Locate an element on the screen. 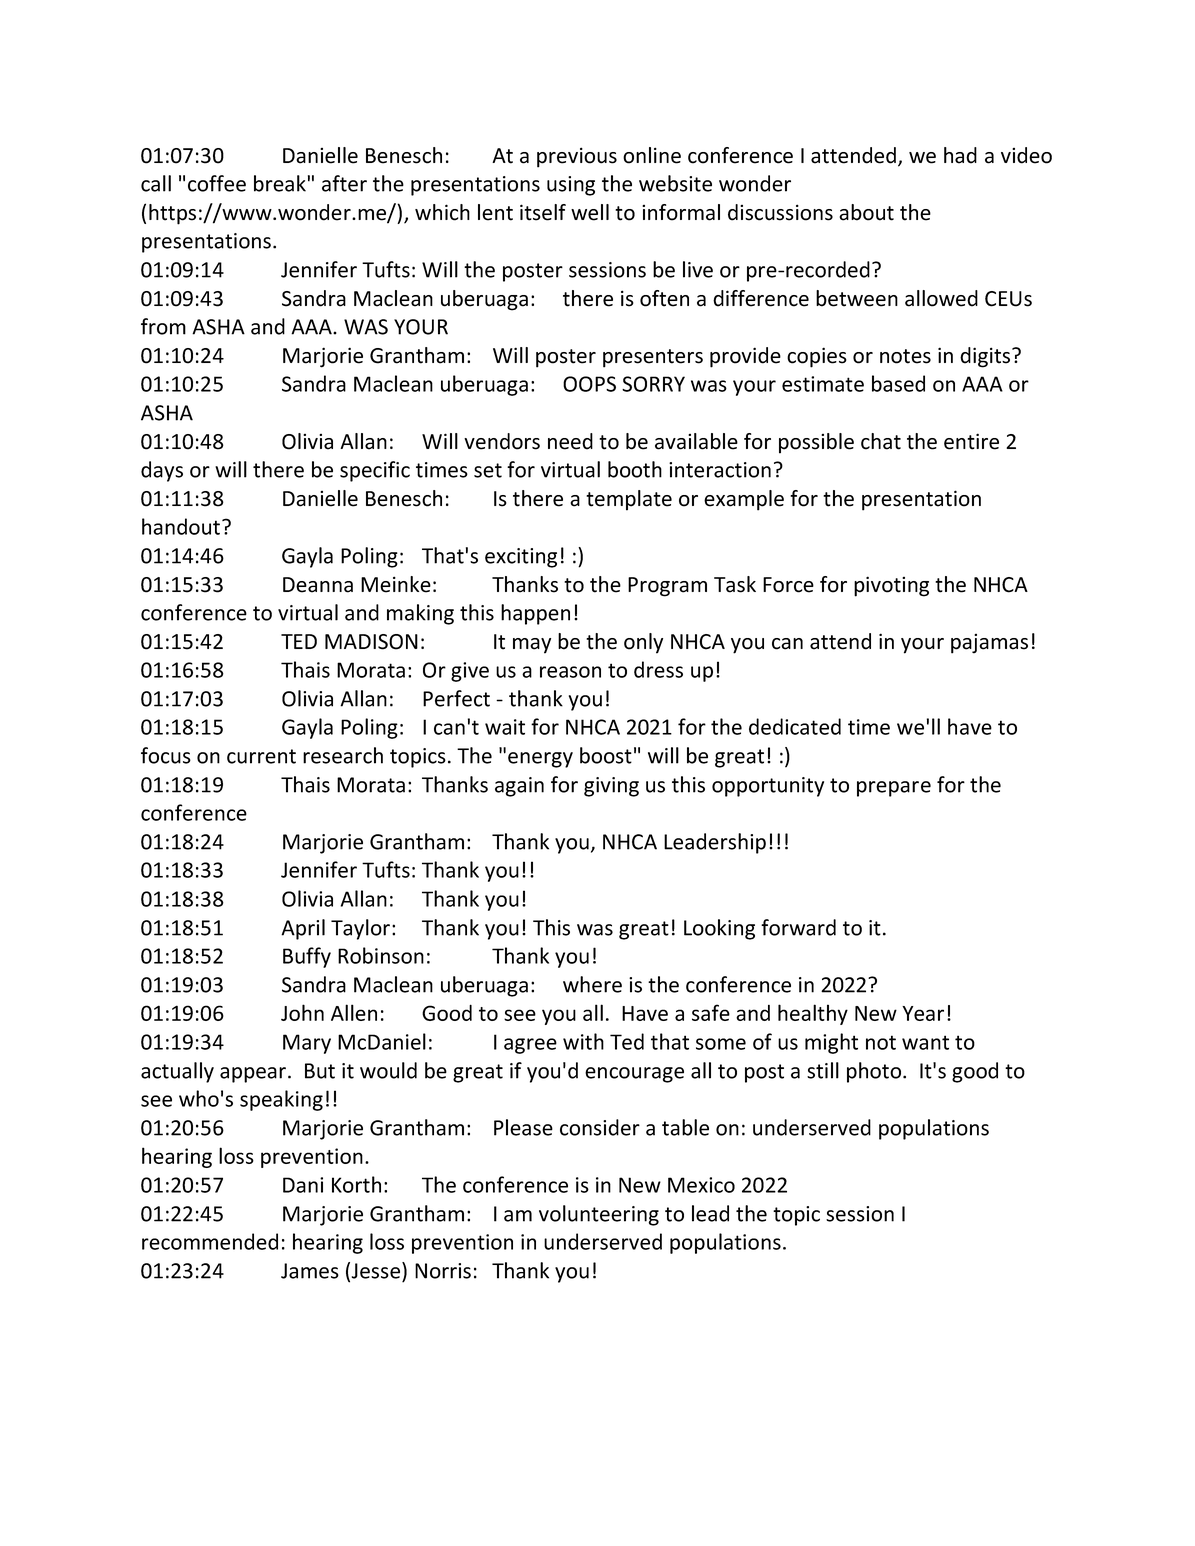  break is located at coordinates (280, 183).
